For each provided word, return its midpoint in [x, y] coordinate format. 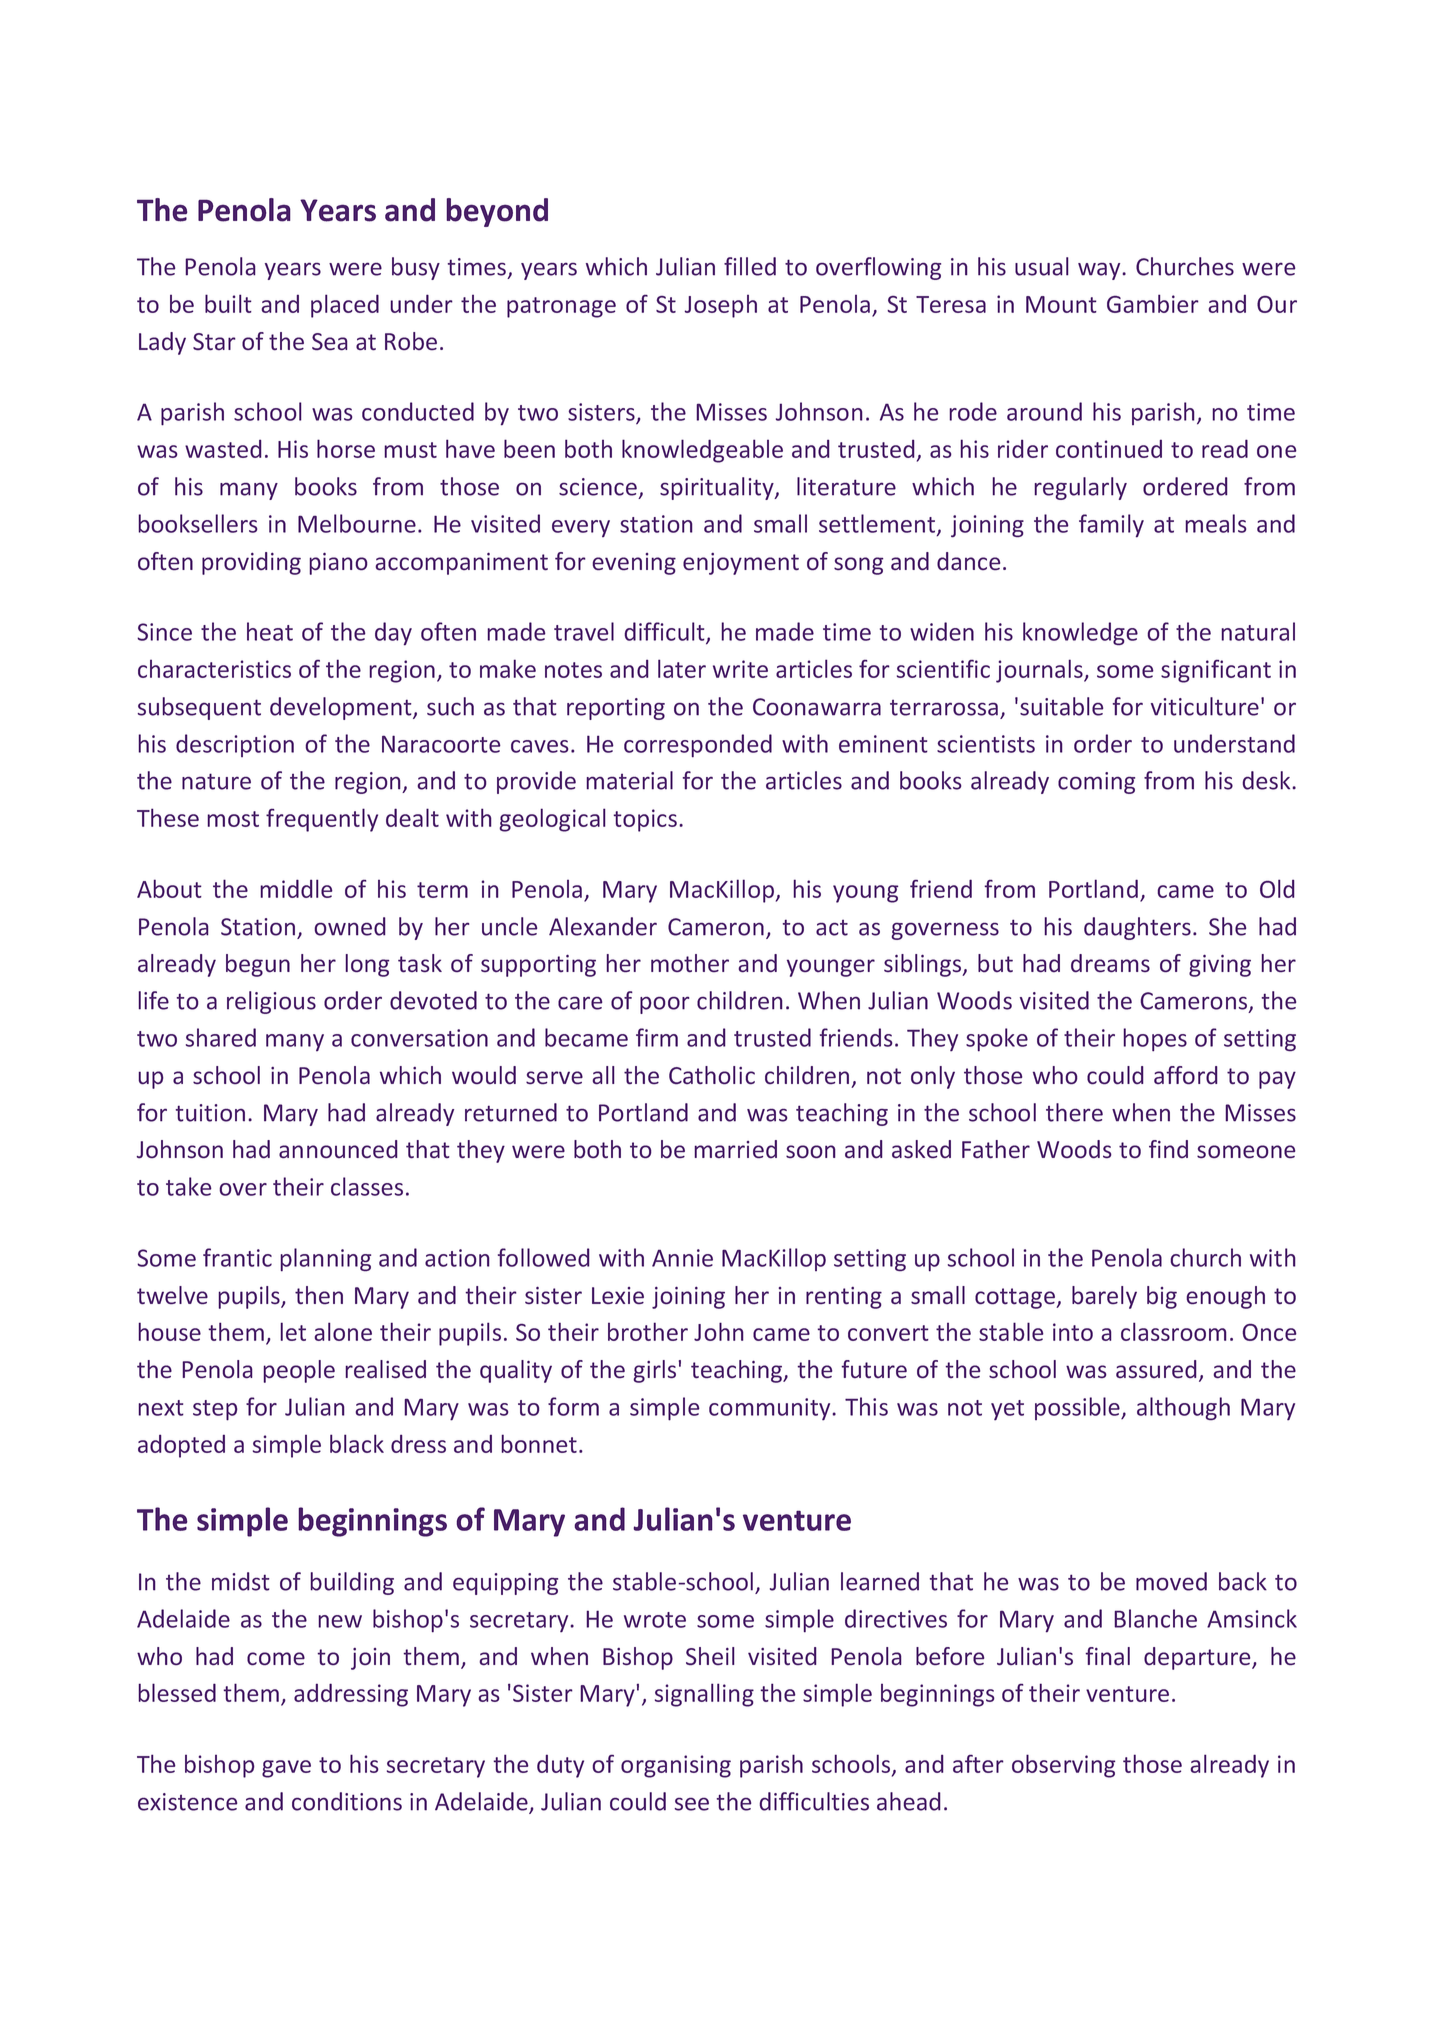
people [299, 1371]
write [740, 669]
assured [1156, 1369]
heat [270, 631]
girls [654, 1371]
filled [750, 266]
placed [345, 306]
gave [286, 1769]
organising [676, 1766]
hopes [1155, 1040]
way [1100, 271]
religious [271, 1002]
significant [1216, 671]
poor [664, 1005]
